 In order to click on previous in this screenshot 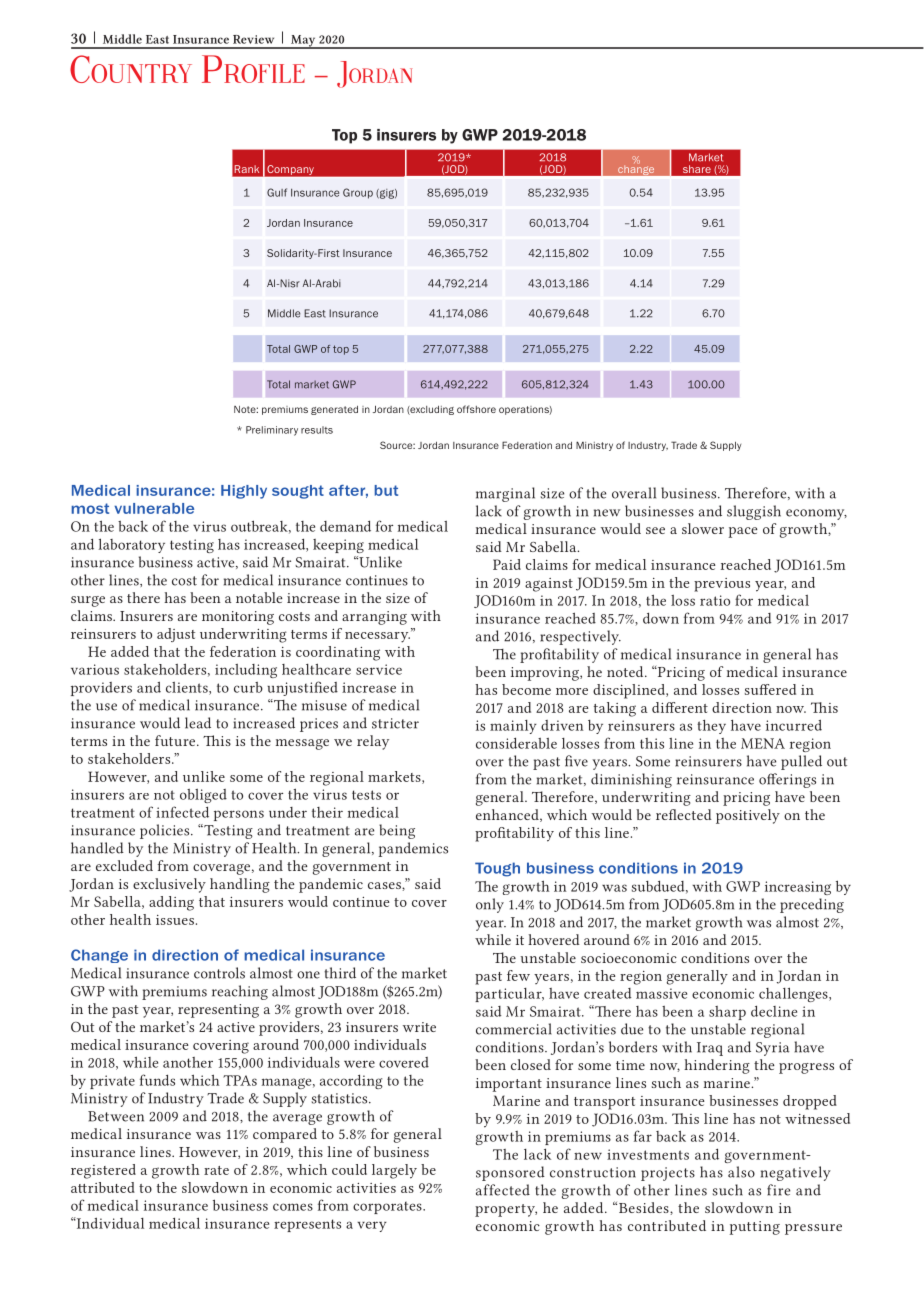, I will do `click(722, 585)`.
